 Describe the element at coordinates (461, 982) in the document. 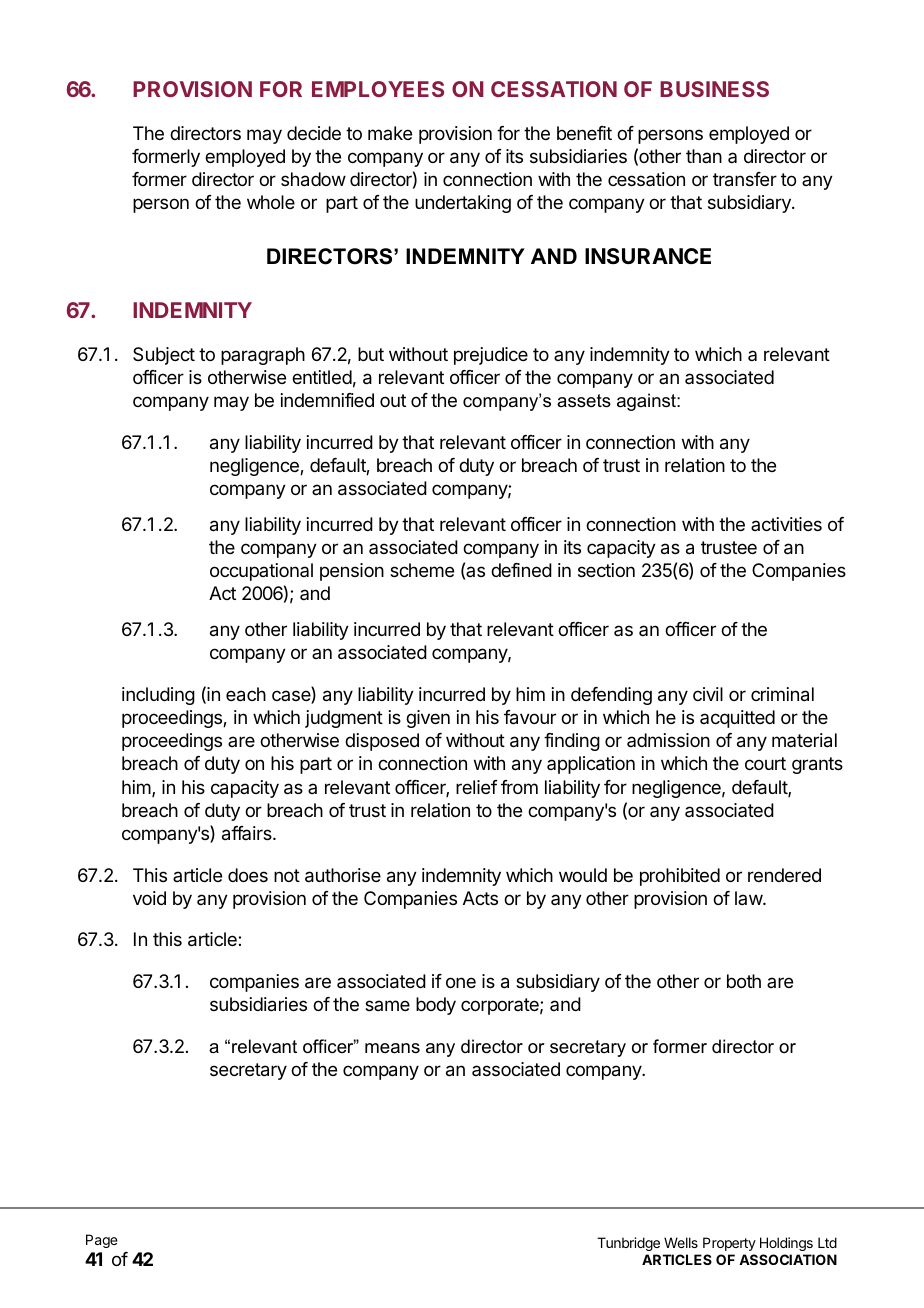

I see `one` at that location.
